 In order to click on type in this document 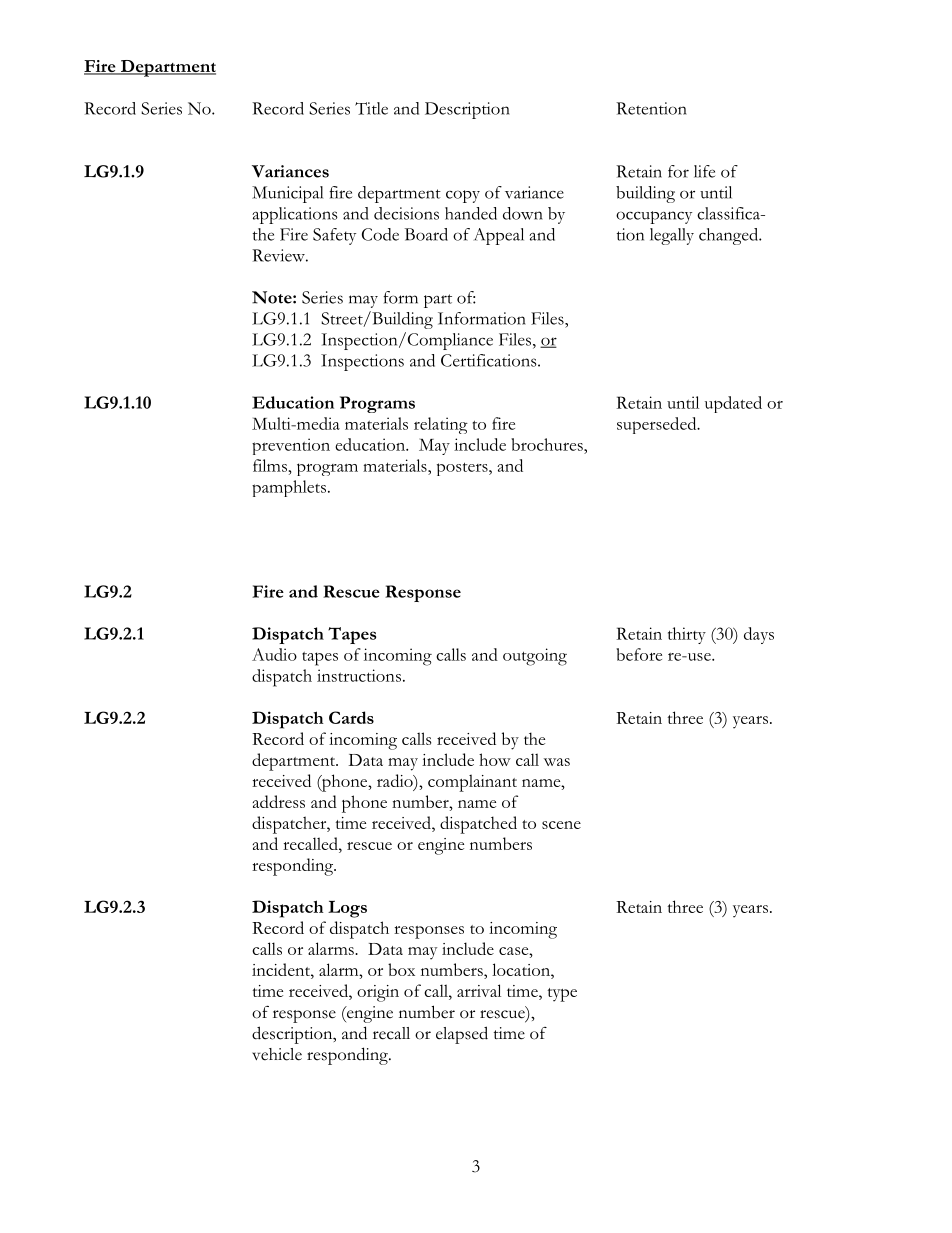, I will do `click(562, 995)`.
